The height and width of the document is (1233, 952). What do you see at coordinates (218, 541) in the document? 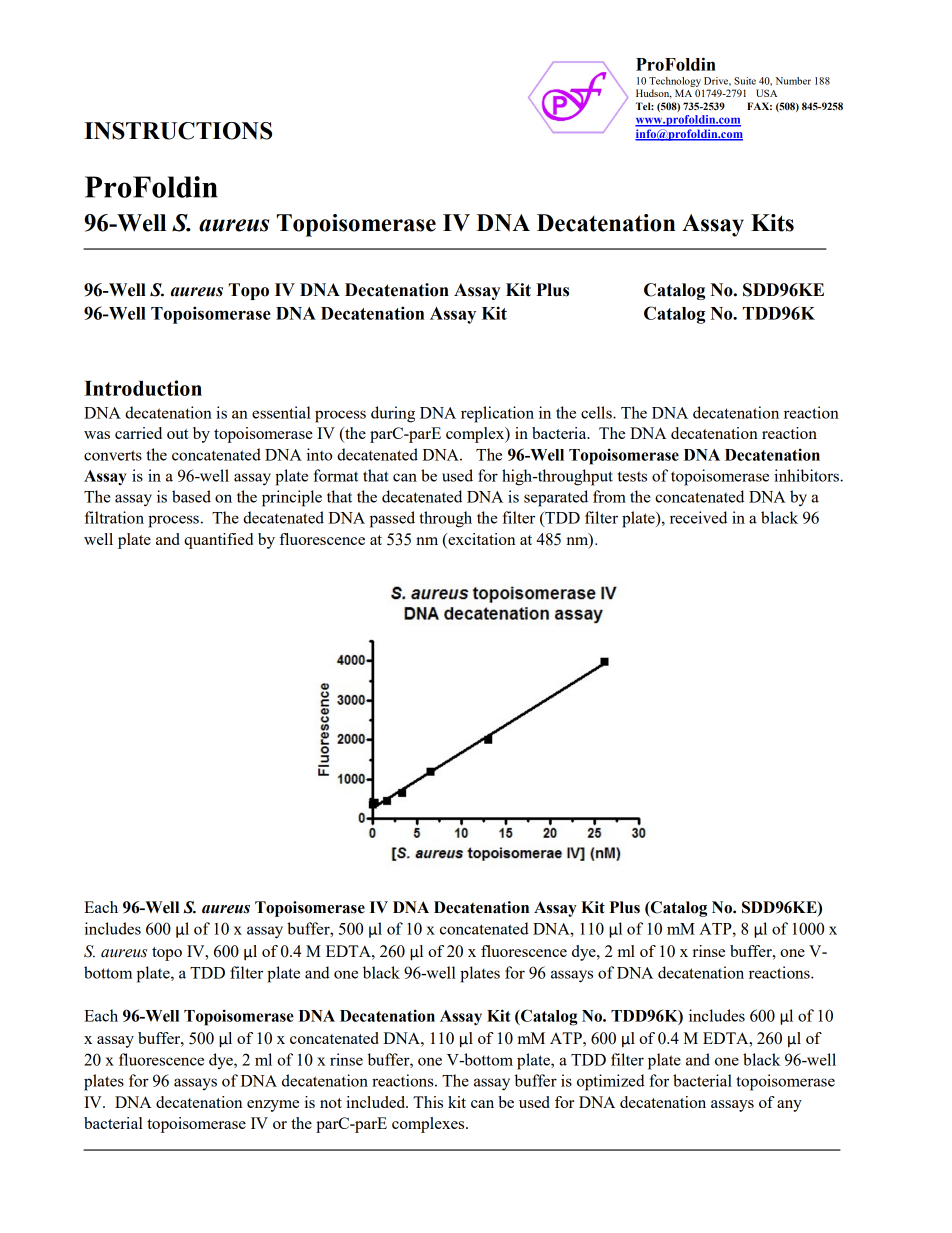
I see `quantified` at bounding box center [218, 541].
